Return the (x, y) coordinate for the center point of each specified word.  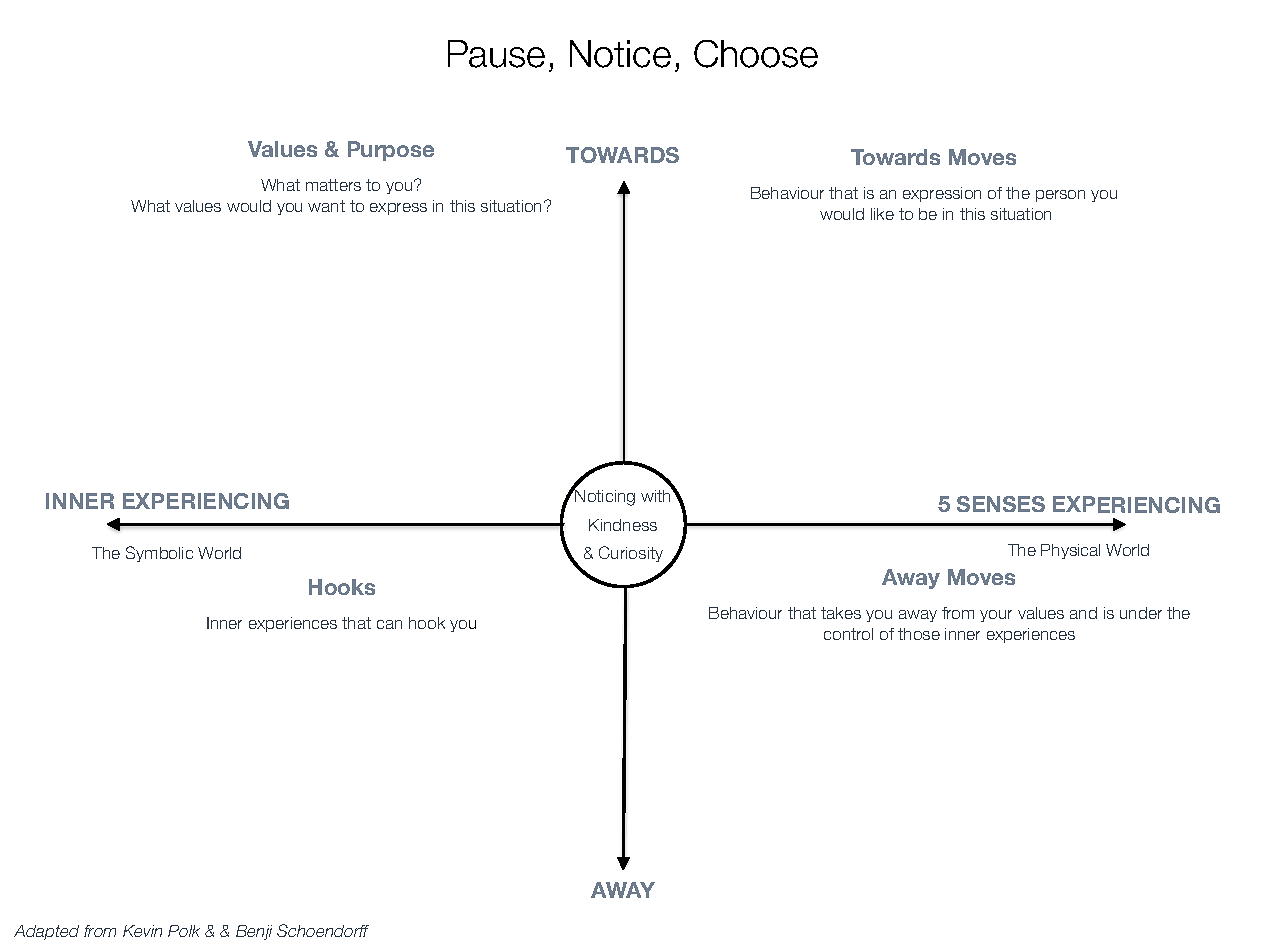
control (848, 634)
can (389, 624)
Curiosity (631, 554)
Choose (756, 54)
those (919, 634)
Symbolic (159, 554)
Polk (184, 931)
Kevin (142, 931)
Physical (1070, 551)
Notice (620, 54)
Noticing (604, 497)
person (1060, 196)
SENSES (1001, 504)
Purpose (391, 151)
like (882, 214)
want (326, 206)
